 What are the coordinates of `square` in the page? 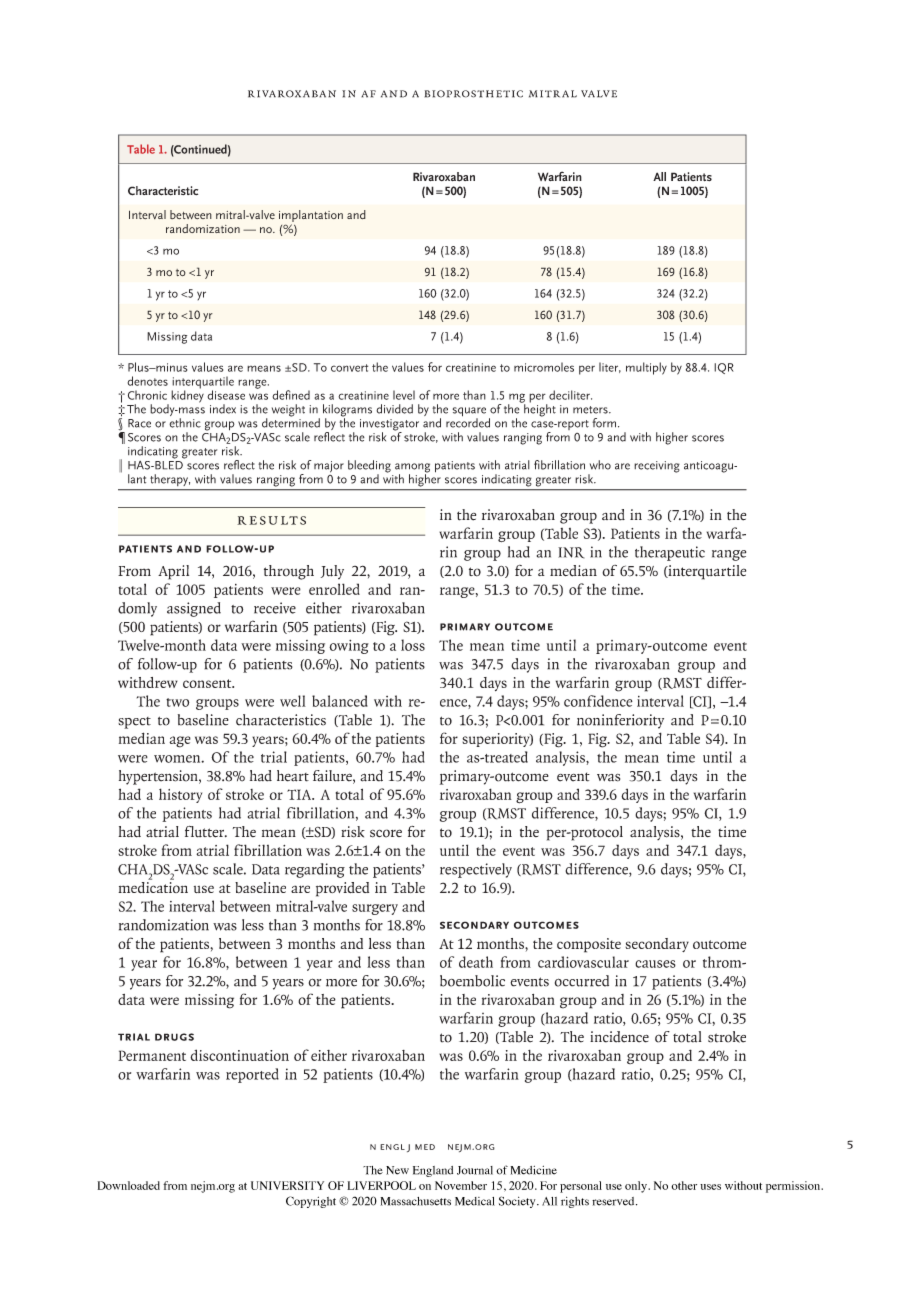 It's located at (469, 413).
